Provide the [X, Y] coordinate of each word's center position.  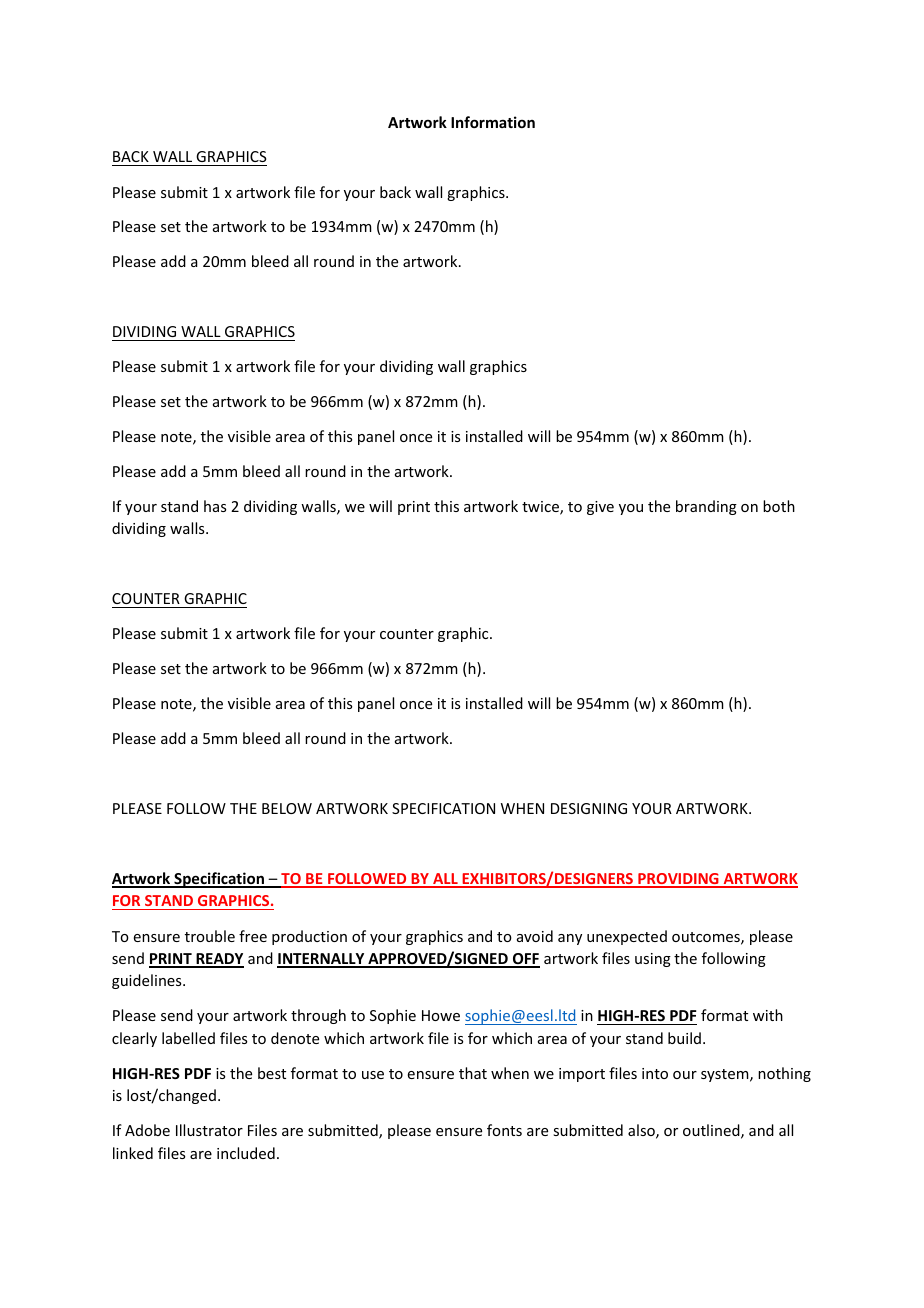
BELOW [287, 808]
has [215, 506]
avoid [535, 936]
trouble [210, 936]
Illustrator [209, 1130]
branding [706, 507]
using [653, 960]
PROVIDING [678, 880]
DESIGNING [589, 808]
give [600, 508]
